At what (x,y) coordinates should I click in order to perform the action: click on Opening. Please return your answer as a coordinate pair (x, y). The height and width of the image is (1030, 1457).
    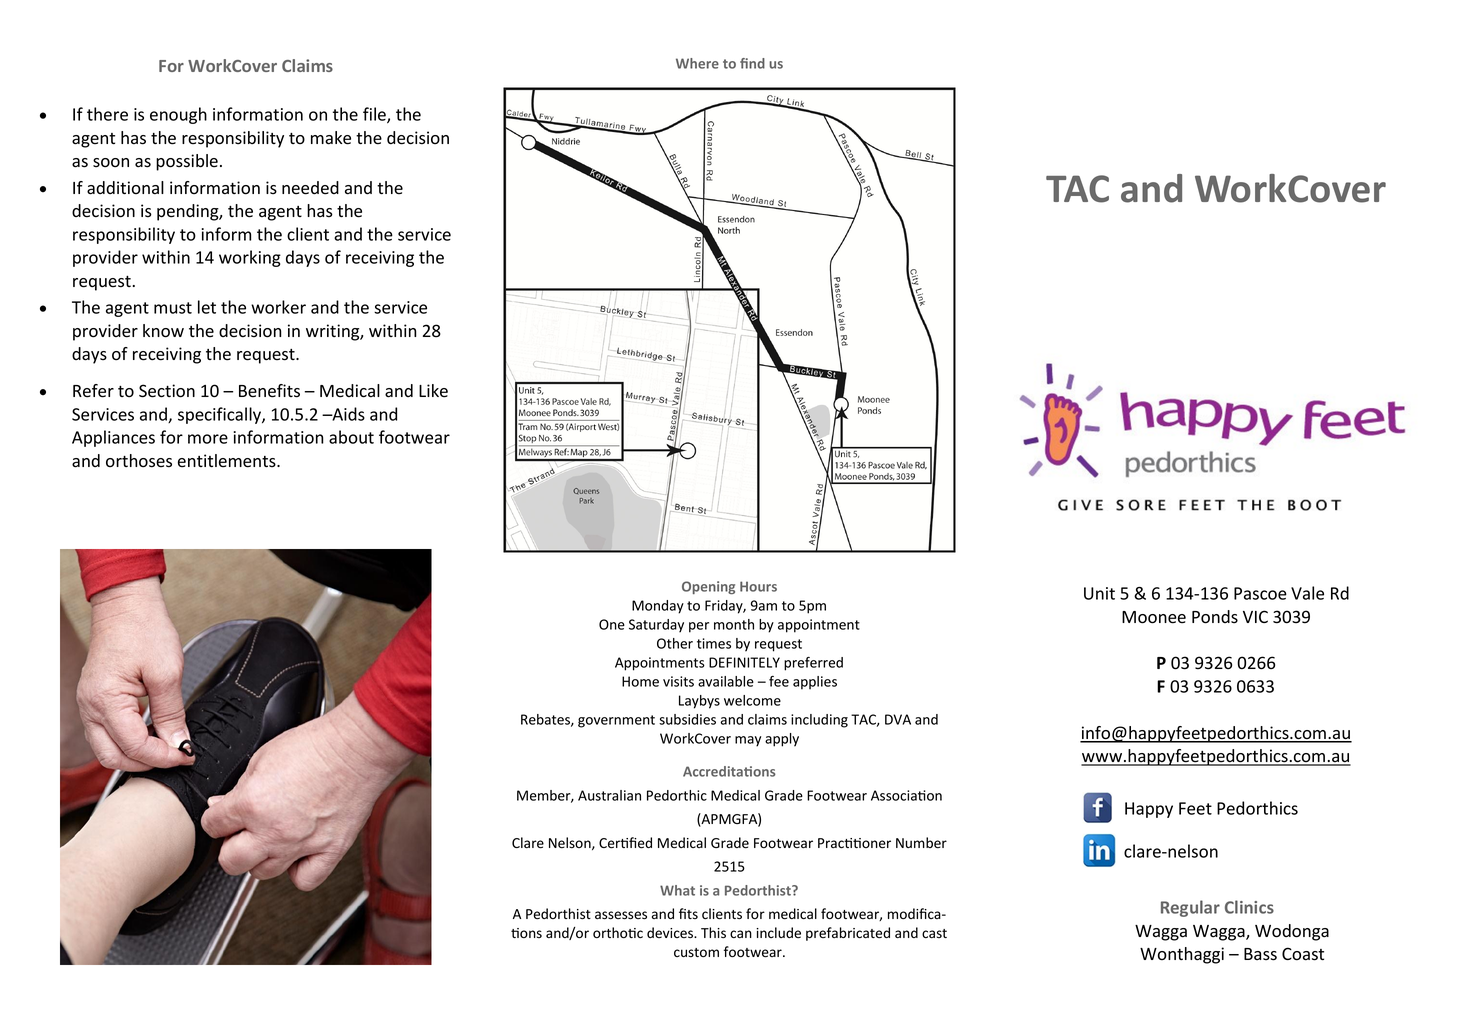
    Looking at the image, I should click on (708, 587).
